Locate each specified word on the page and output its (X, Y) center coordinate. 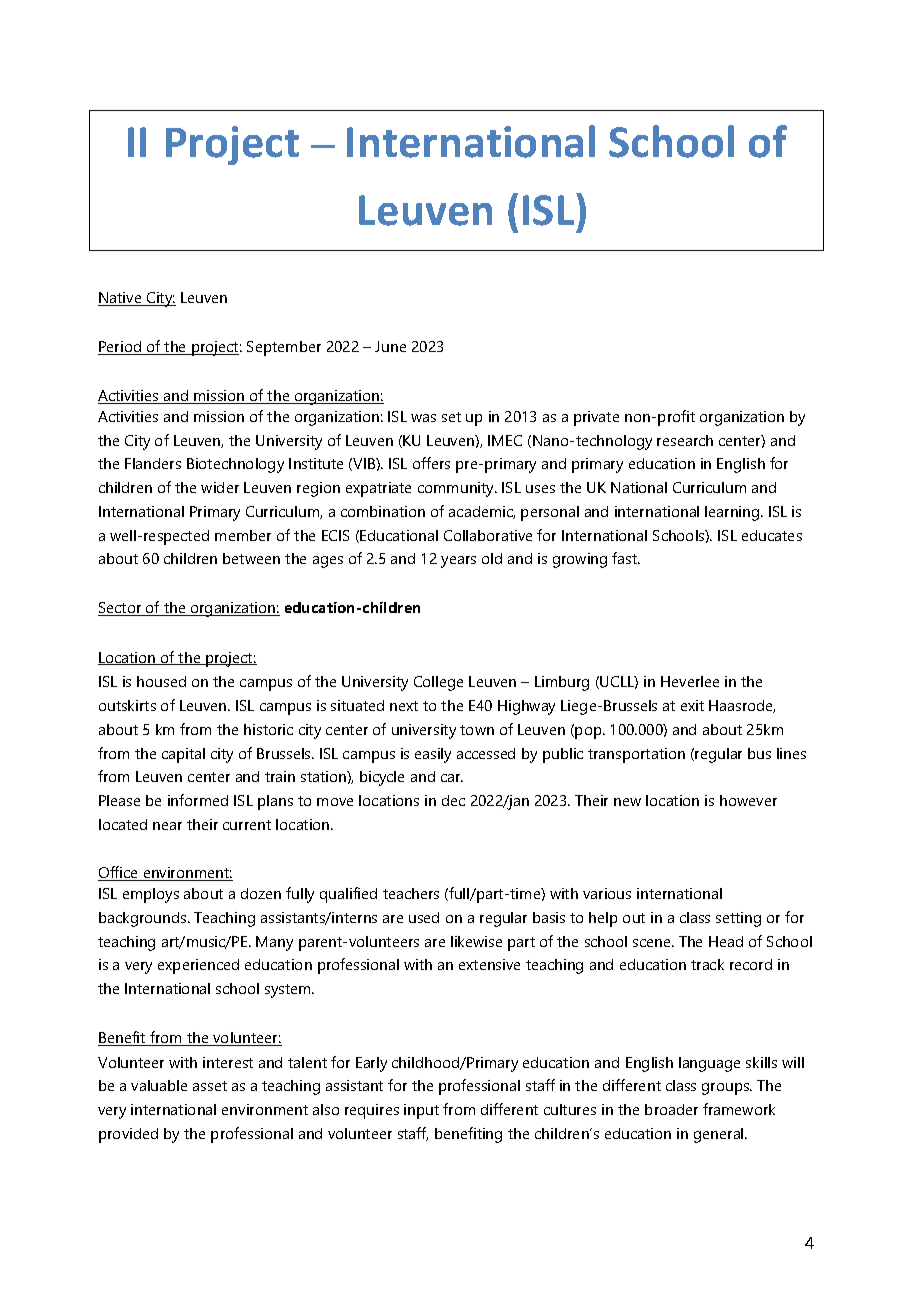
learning (733, 513)
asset (210, 1086)
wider (220, 487)
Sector (121, 609)
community (457, 489)
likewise (476, 941)
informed (198, 800)
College (438, 683)
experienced (198, 966)
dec (453, 800)
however (748, 800)
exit (692, 705)
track (707, 964)
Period (121, 348)
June (390, 346)
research (685, 440)
